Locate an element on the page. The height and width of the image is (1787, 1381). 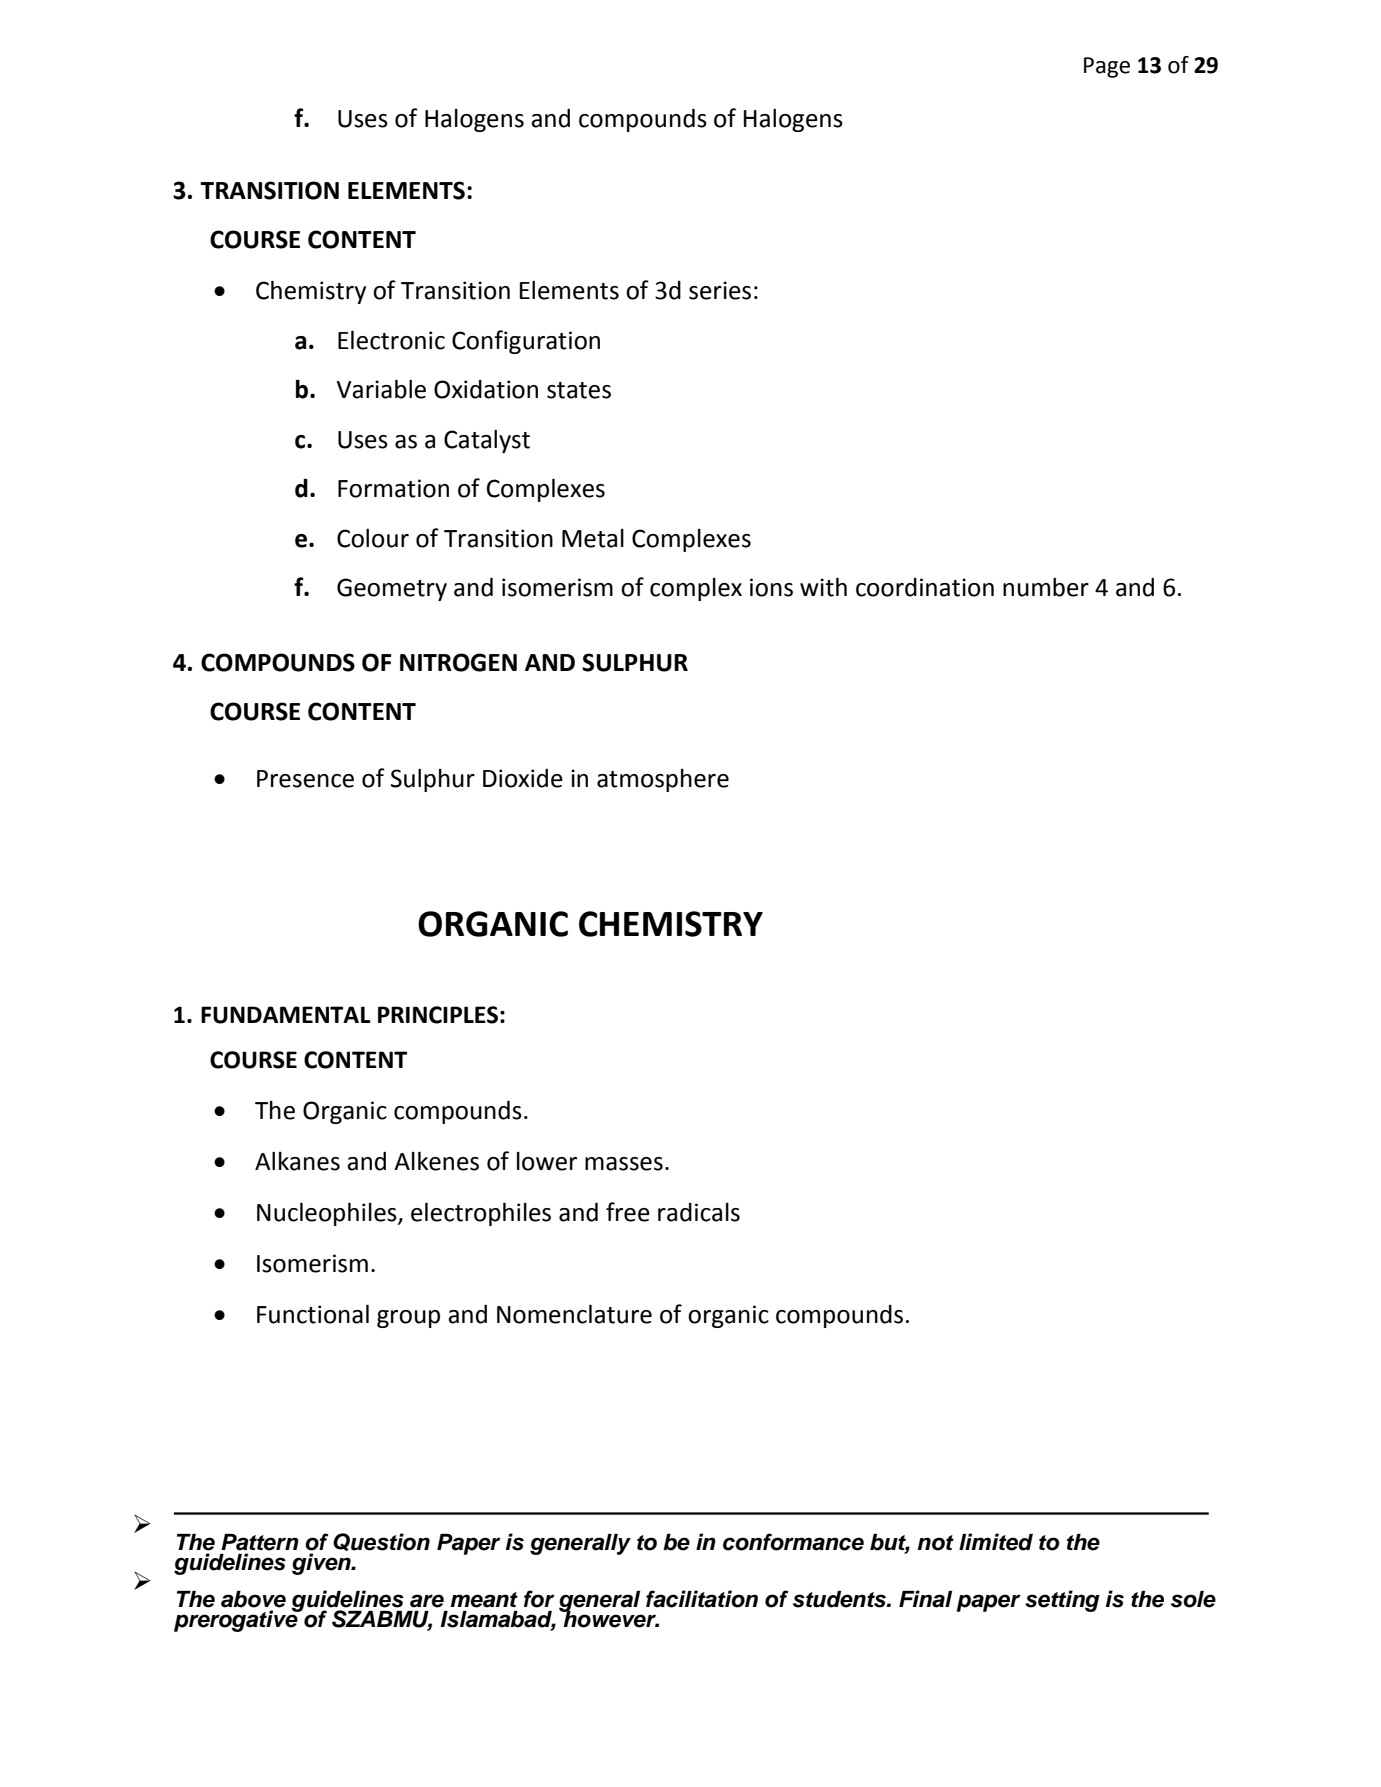
ions is located at coordinates (771, 587).
